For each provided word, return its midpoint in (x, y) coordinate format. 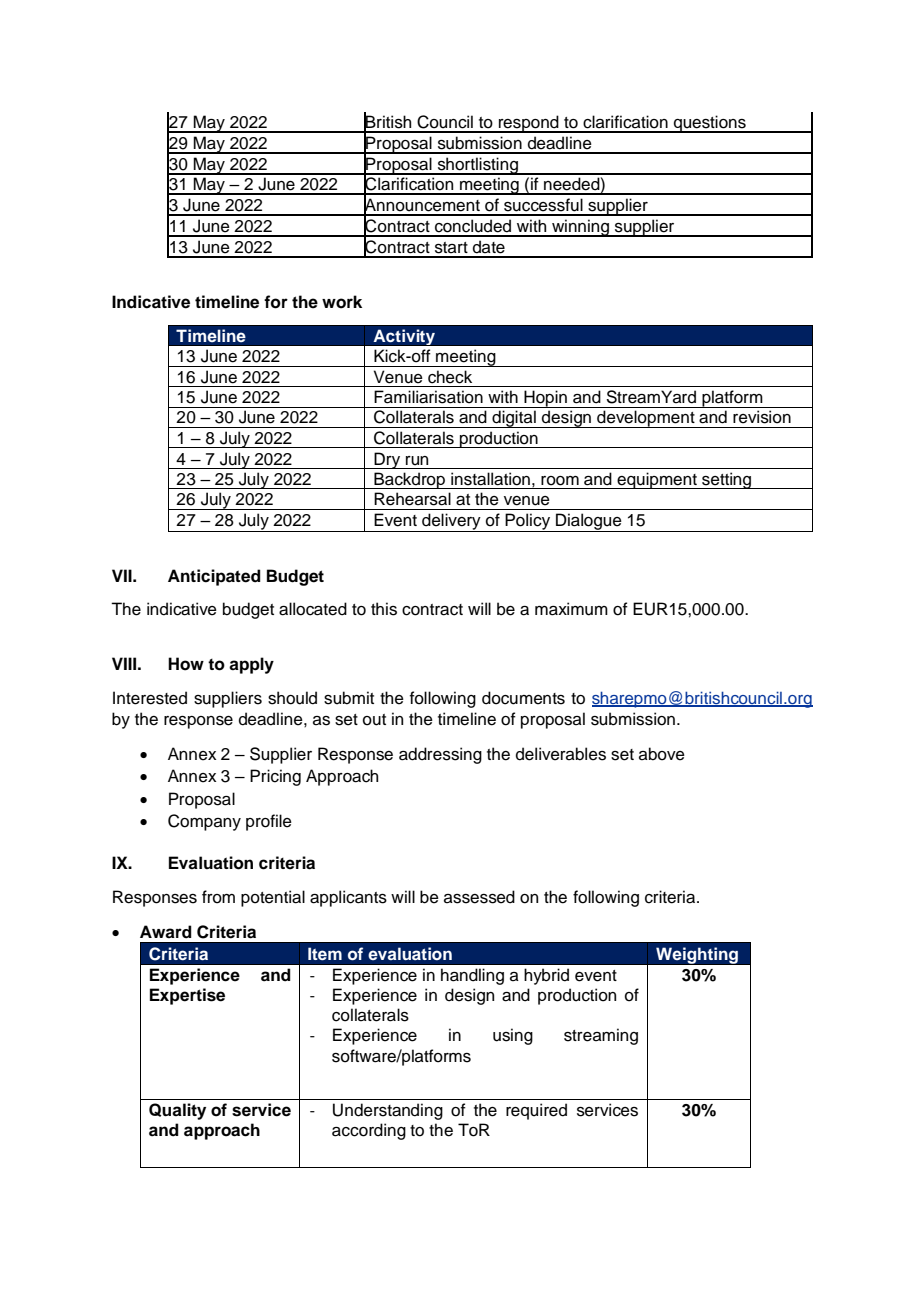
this (384, 609)
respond (529, 124)
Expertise (187, 996)
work (342, 302)
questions (710, 124)
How (186, 664)
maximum (571, 609)
